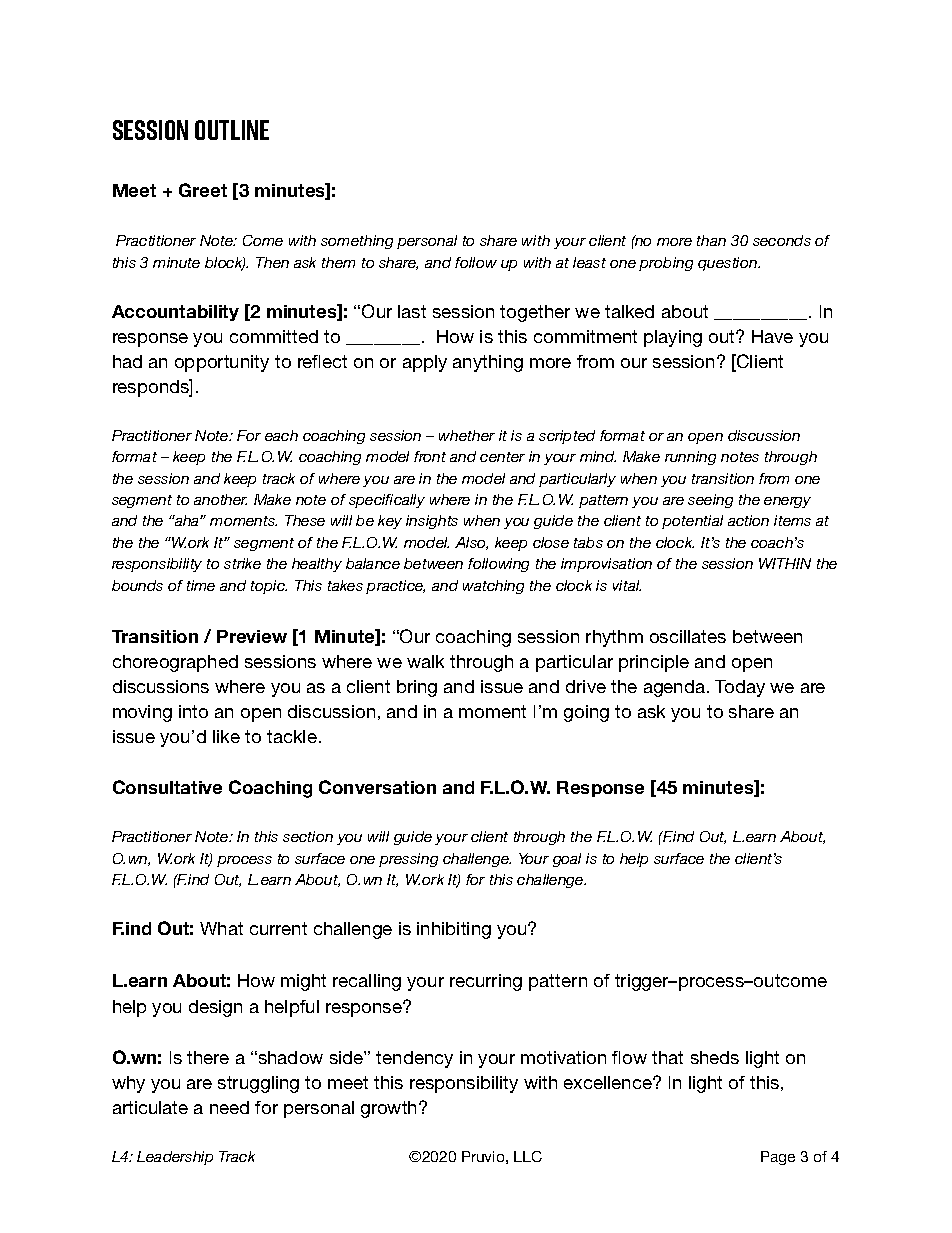 The width and height of the image is (952, 1233). Describe the element at coordinates (203, 190) in the image. I see `Greet` at that location.
